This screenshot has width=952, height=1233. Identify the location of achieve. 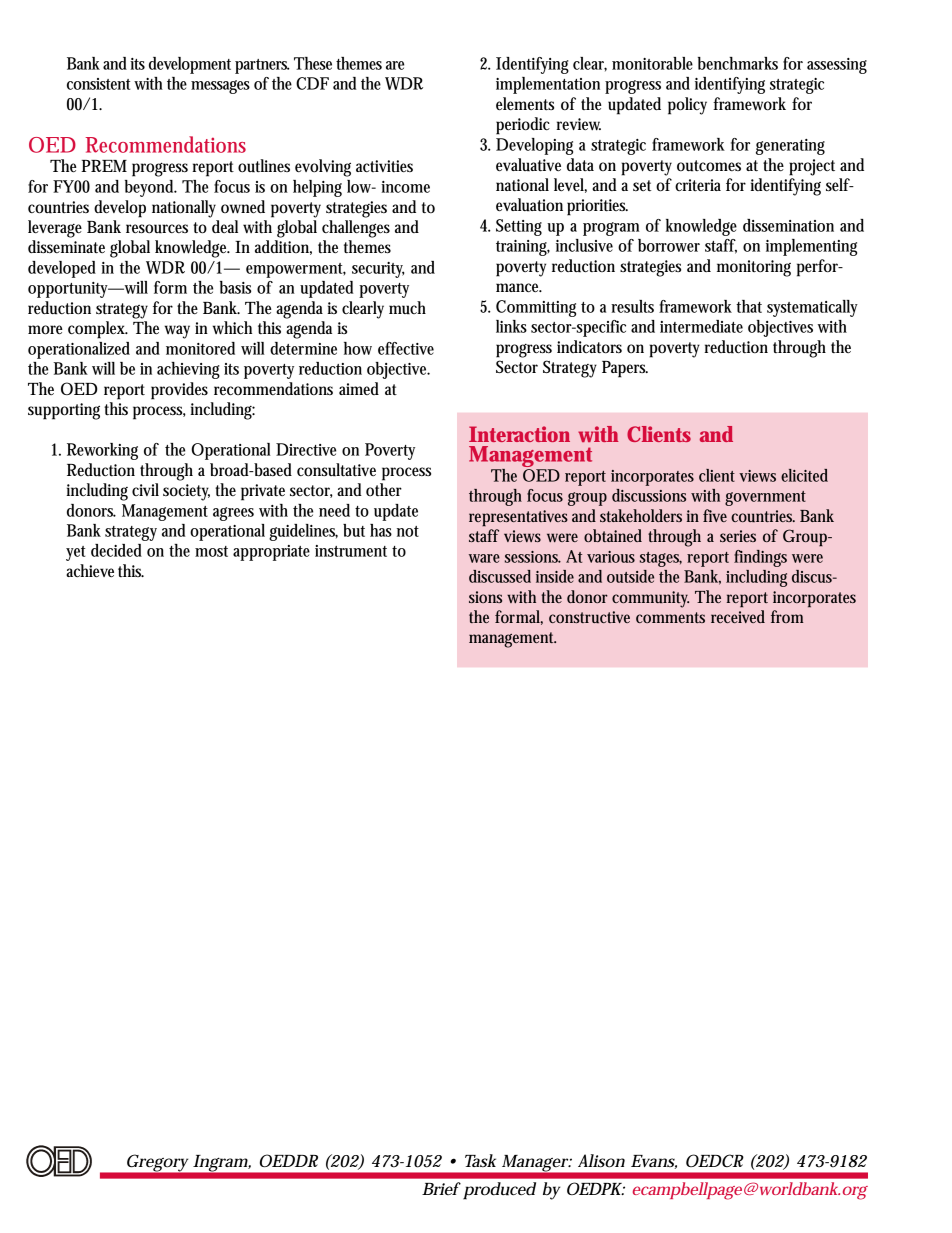
(90, 571).
